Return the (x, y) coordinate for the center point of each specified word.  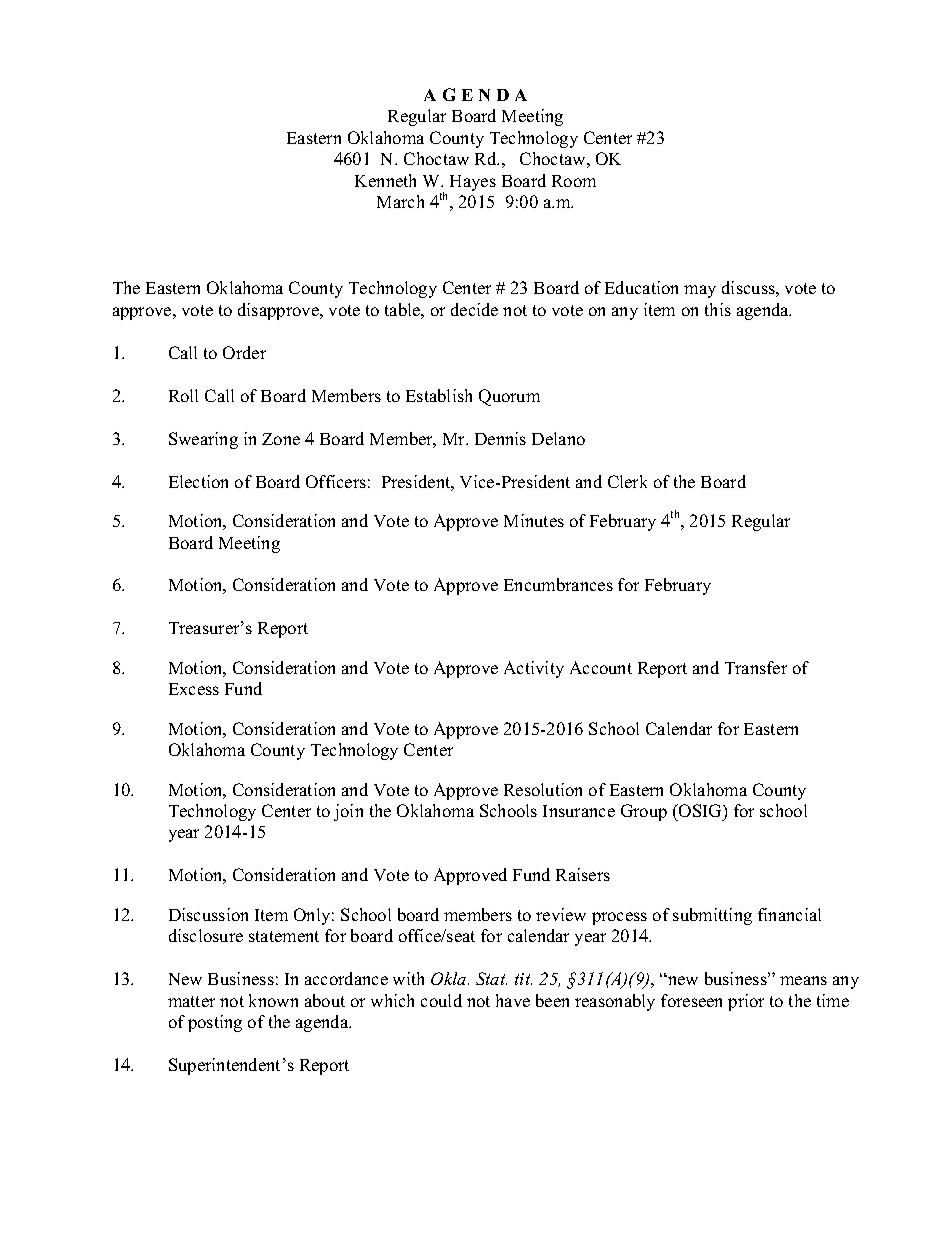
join (348, 812)
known (273, 1000)
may (700, 291)
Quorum (509, 397)
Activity (534, 669)
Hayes (473, 183)
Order (244, 352)
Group (644, 812)
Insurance (579, 811)
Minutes (534, 520)
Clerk (627, 481)
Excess (194, 689)
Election (198, 481)
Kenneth (385, 180)
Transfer (756, 667)
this (718, 309)
